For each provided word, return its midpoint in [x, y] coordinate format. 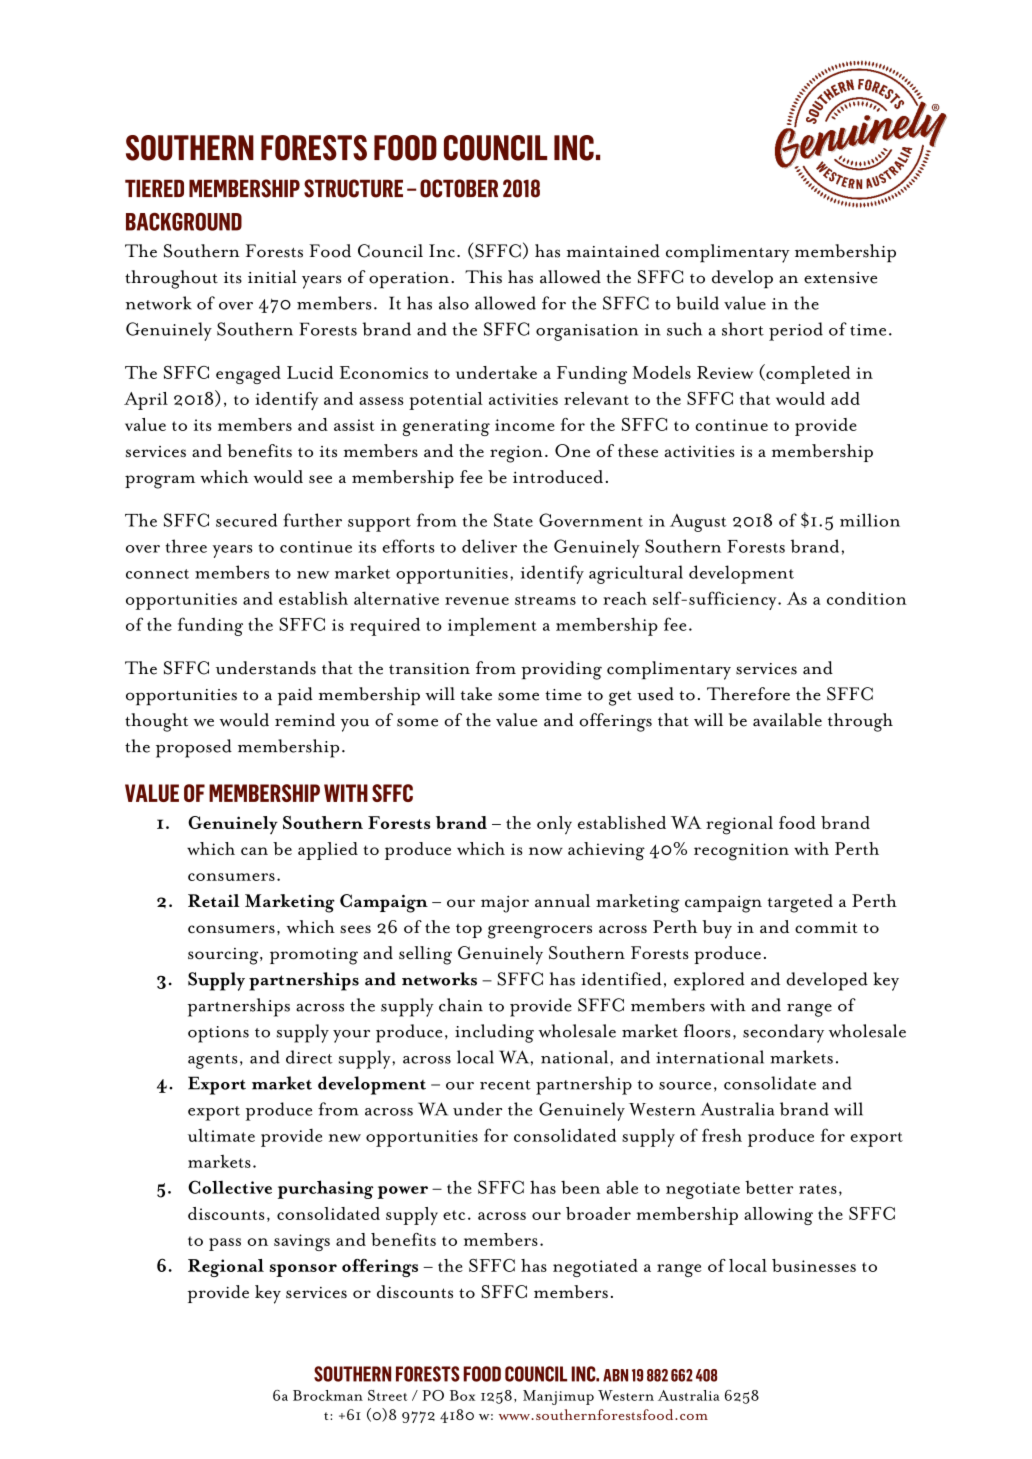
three [186, 546]
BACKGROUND [184, 221]
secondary [783, 1033]
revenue [477, 601]
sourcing [224, 956]
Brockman [328, 1395]
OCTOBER [459, 188]
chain [461, 1005]
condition [867, 598]
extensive [840, 278]
